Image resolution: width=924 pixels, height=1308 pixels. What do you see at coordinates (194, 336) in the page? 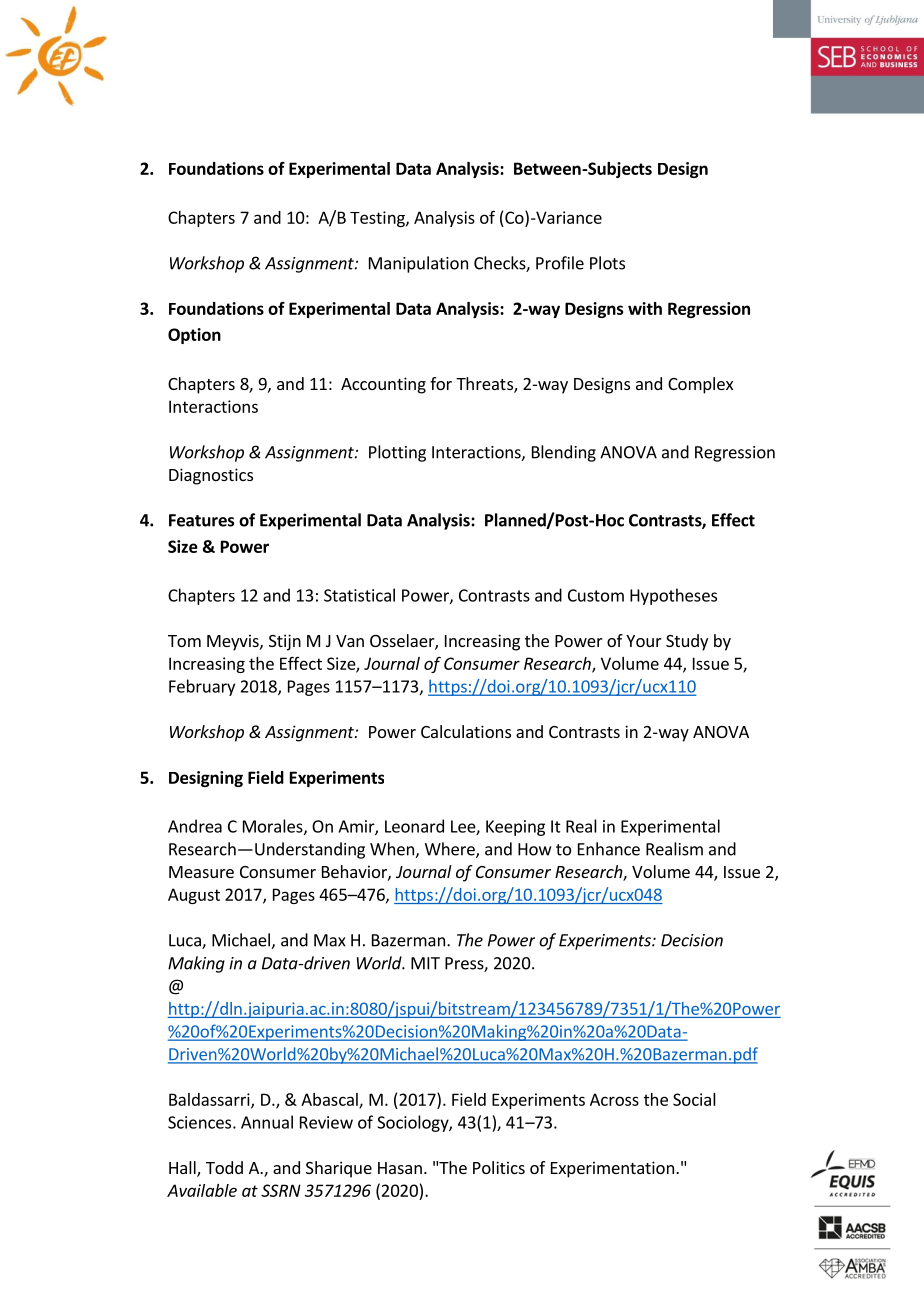
I see `Option` at bounding box center [194, 336].
